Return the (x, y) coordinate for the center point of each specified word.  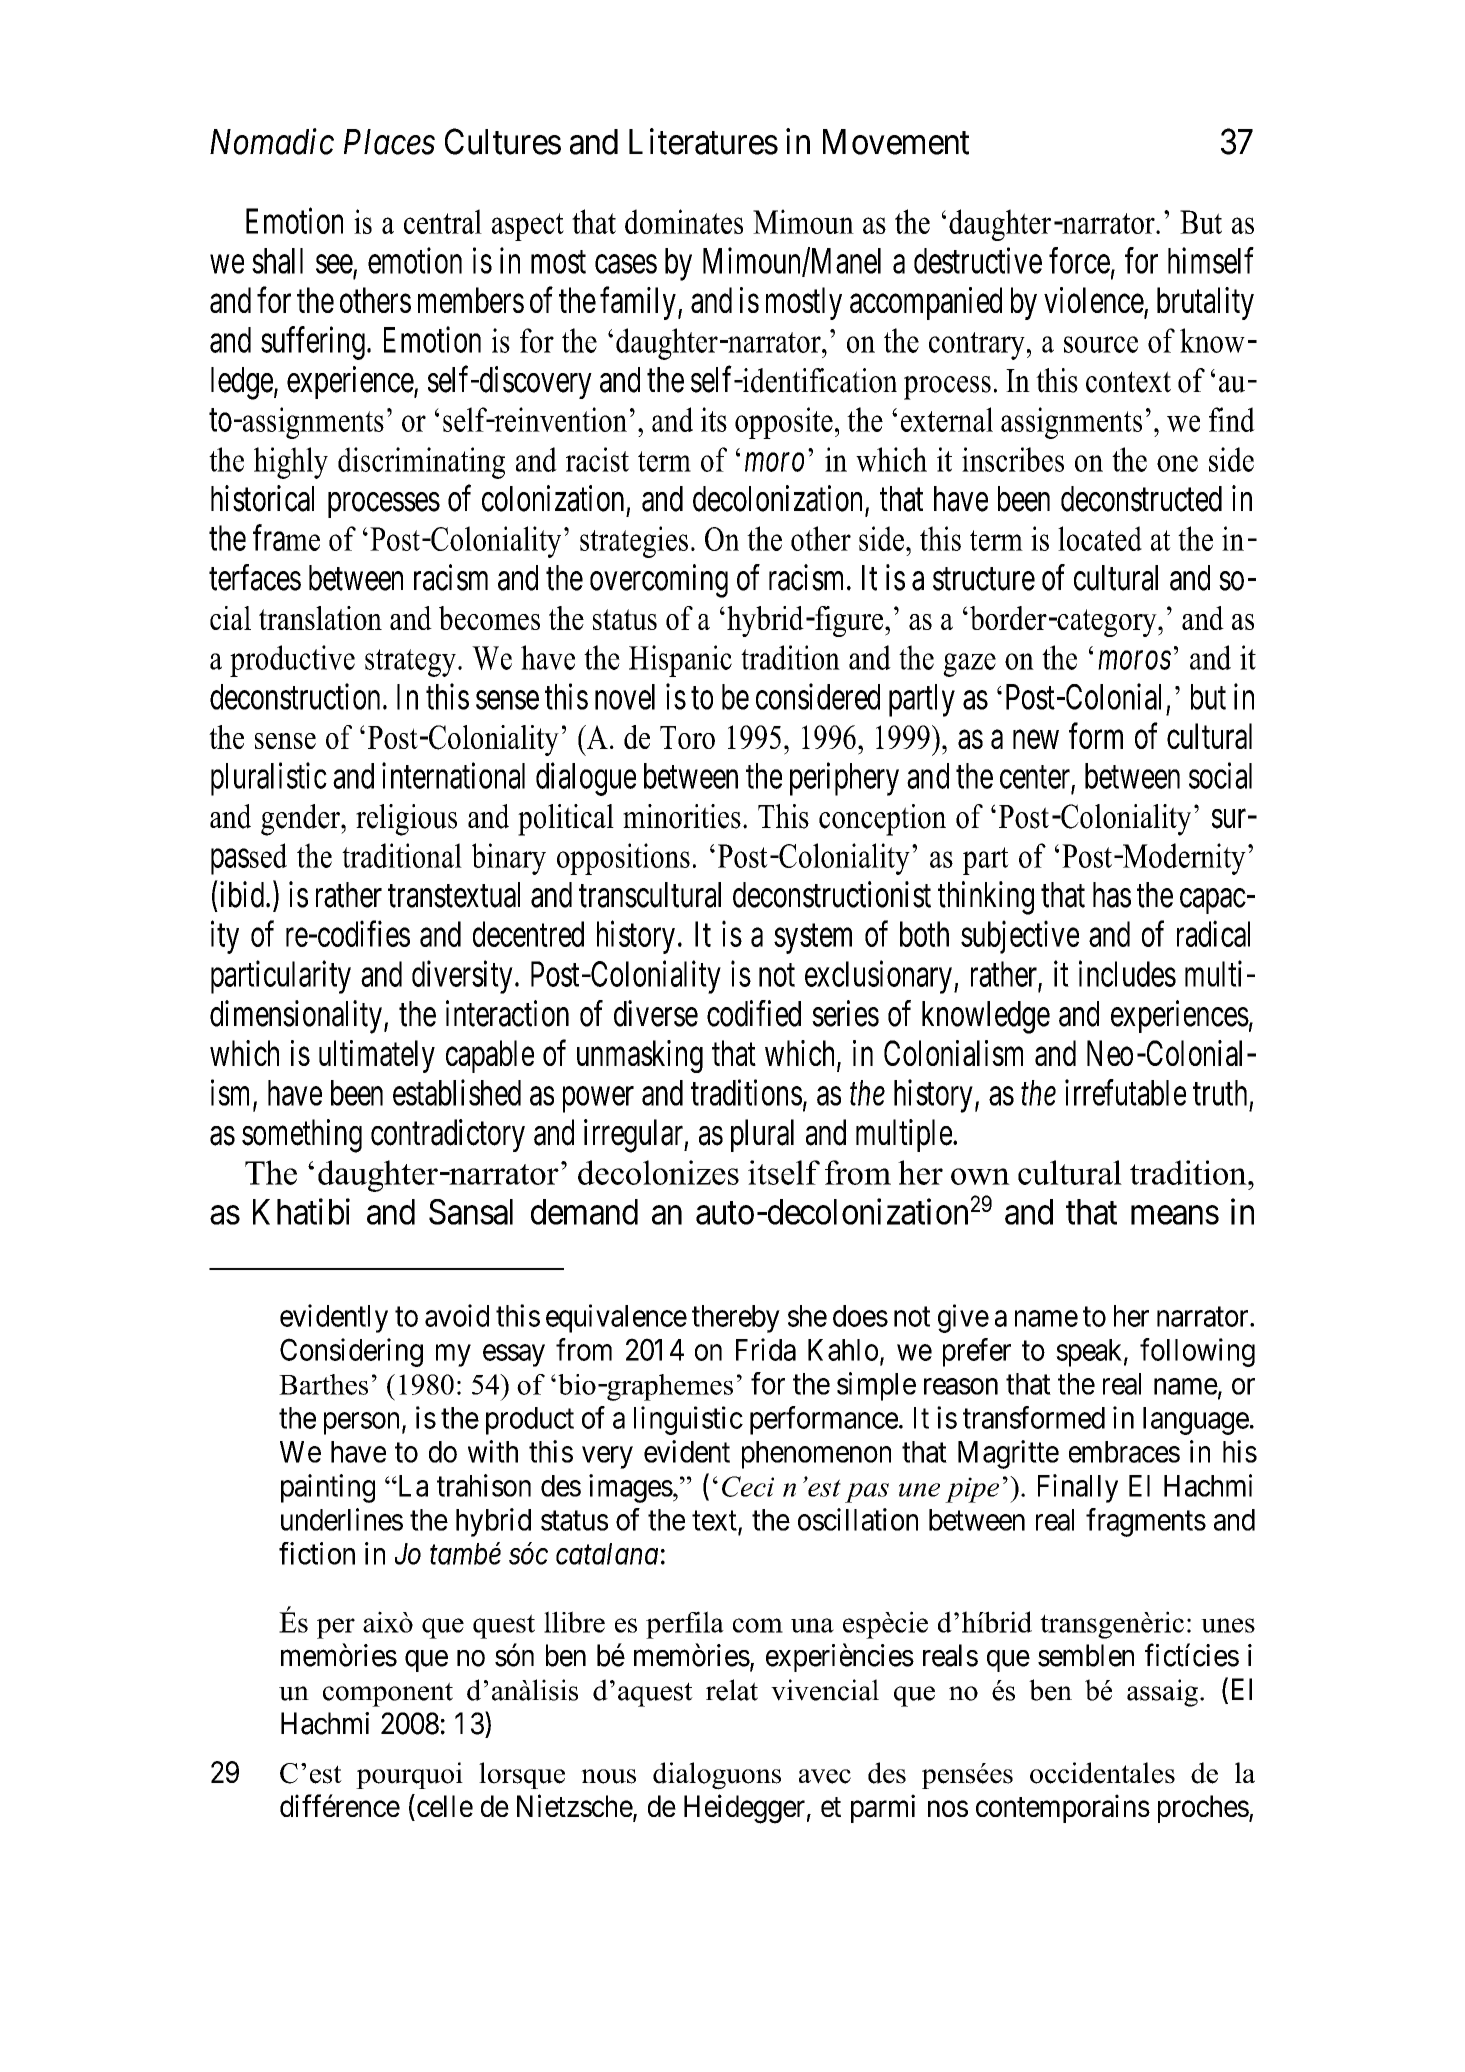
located (1100, 538)
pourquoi (409, 1775)
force (1079, 260)
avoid (457, 1315)
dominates (684, 221)
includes (1127, 973)
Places (389, 142)
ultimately (377, 1056)
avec (825, 1776)
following (1197, 1352)
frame (286, 537)
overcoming (659, 581)
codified (754, 1013)
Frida (766, 1349)
